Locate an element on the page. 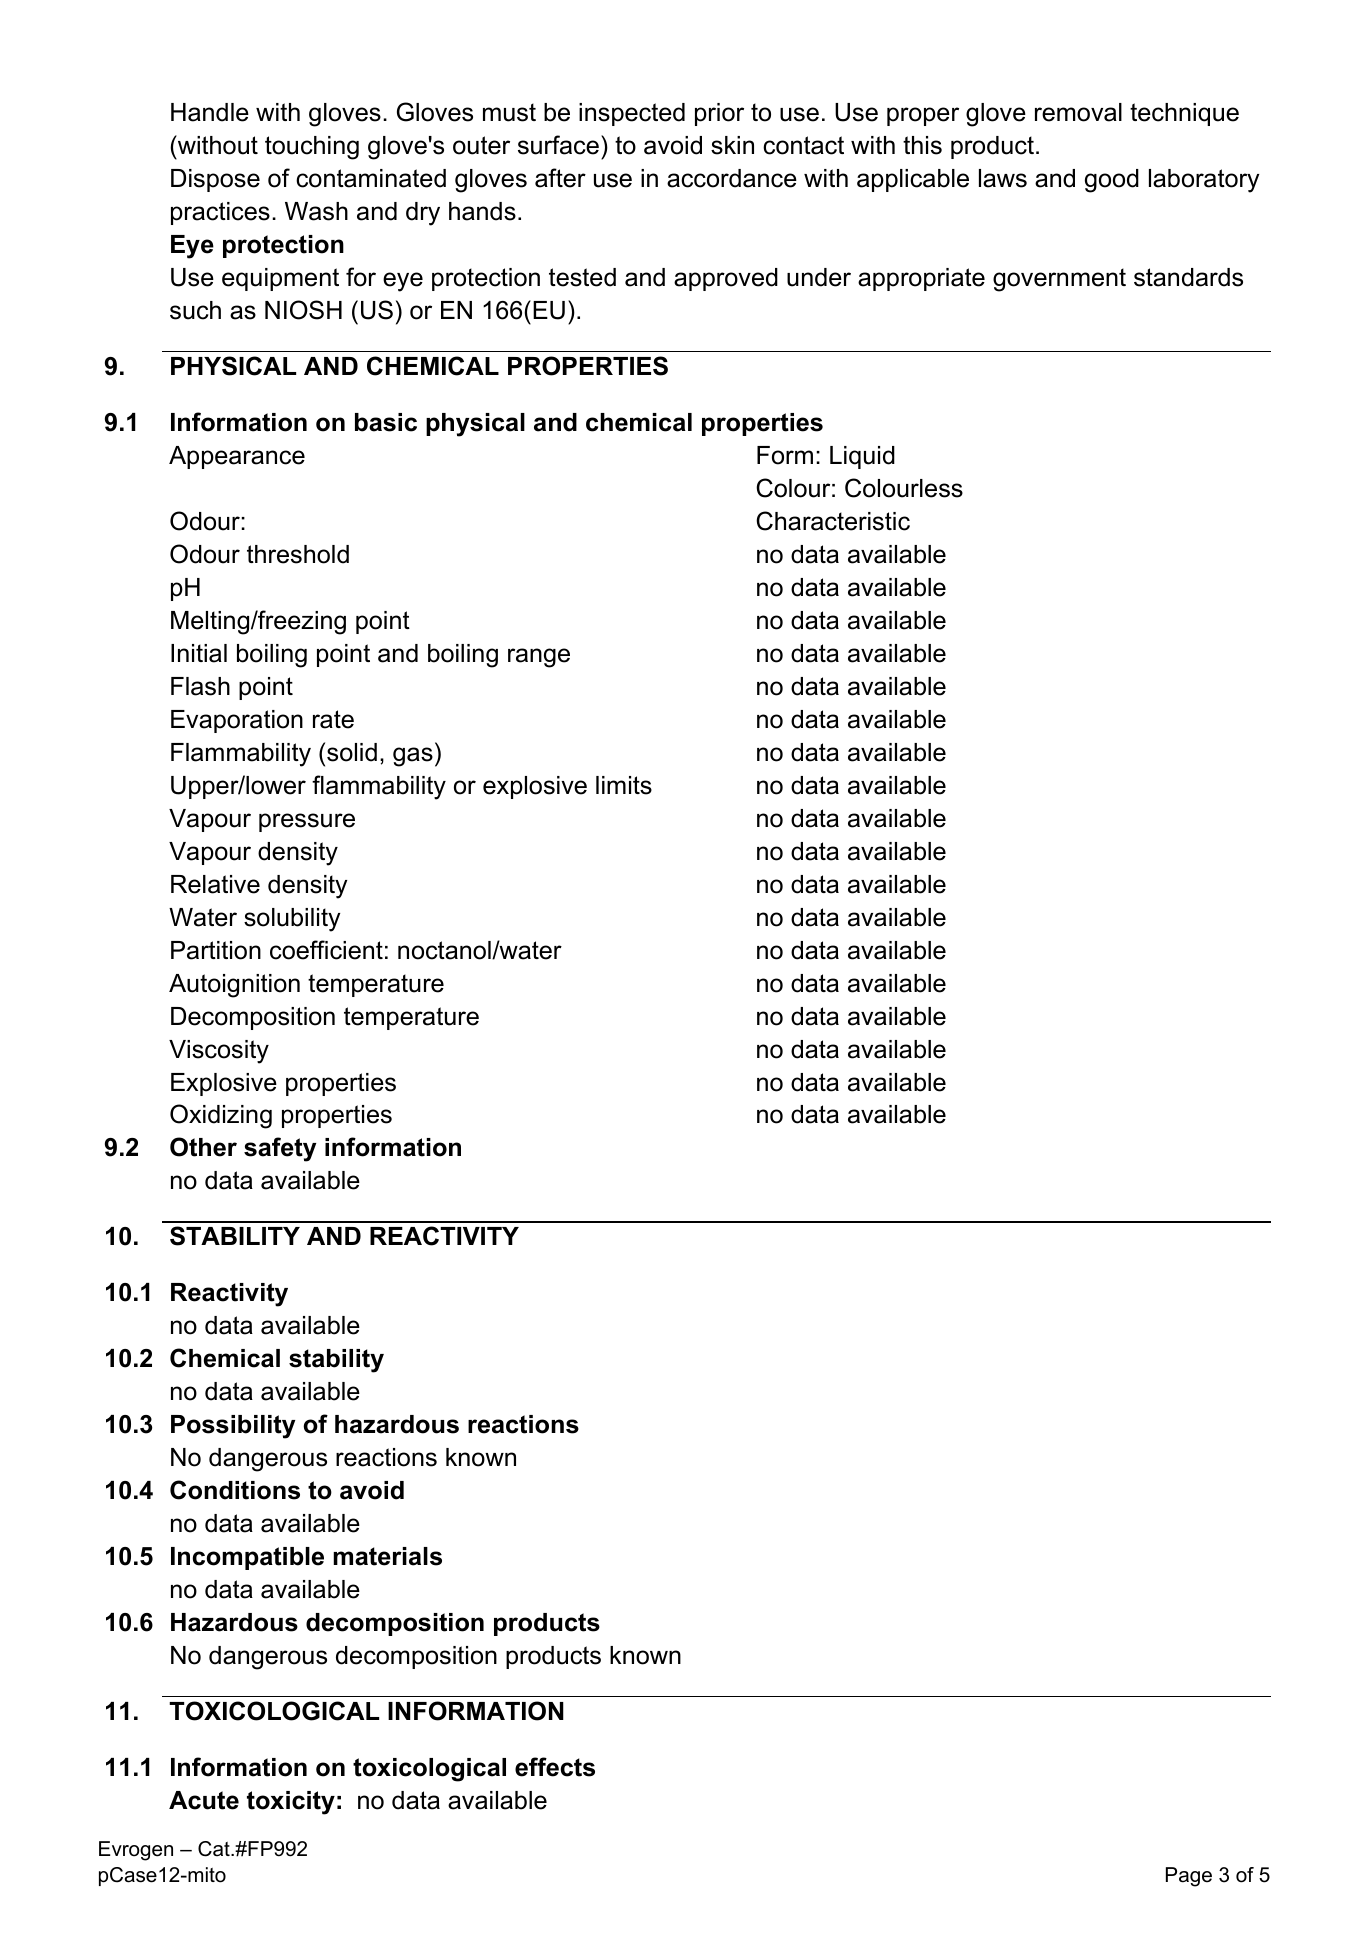 The height and width of the document is (1935, 1368). effects is located at coordinates (555, 1767).
